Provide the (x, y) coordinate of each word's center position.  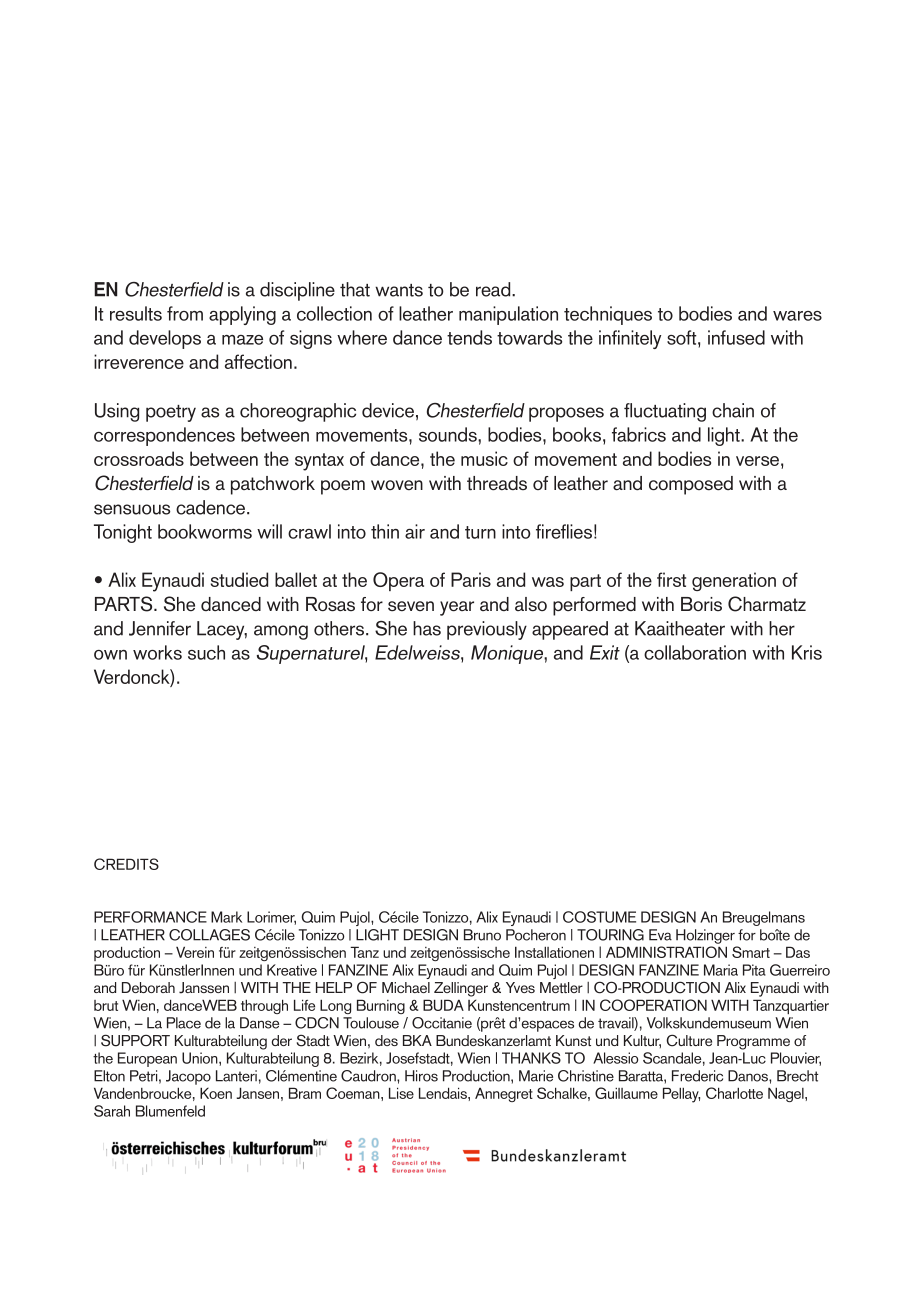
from (185, 313)
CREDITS (126, 864)
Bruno (482, 935)
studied (239, 579)
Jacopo (188, 1077)
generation (734, 581)
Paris (471, 579)
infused (736, 337)
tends (469, 337)
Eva (660, 935)
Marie (536, 1076)
